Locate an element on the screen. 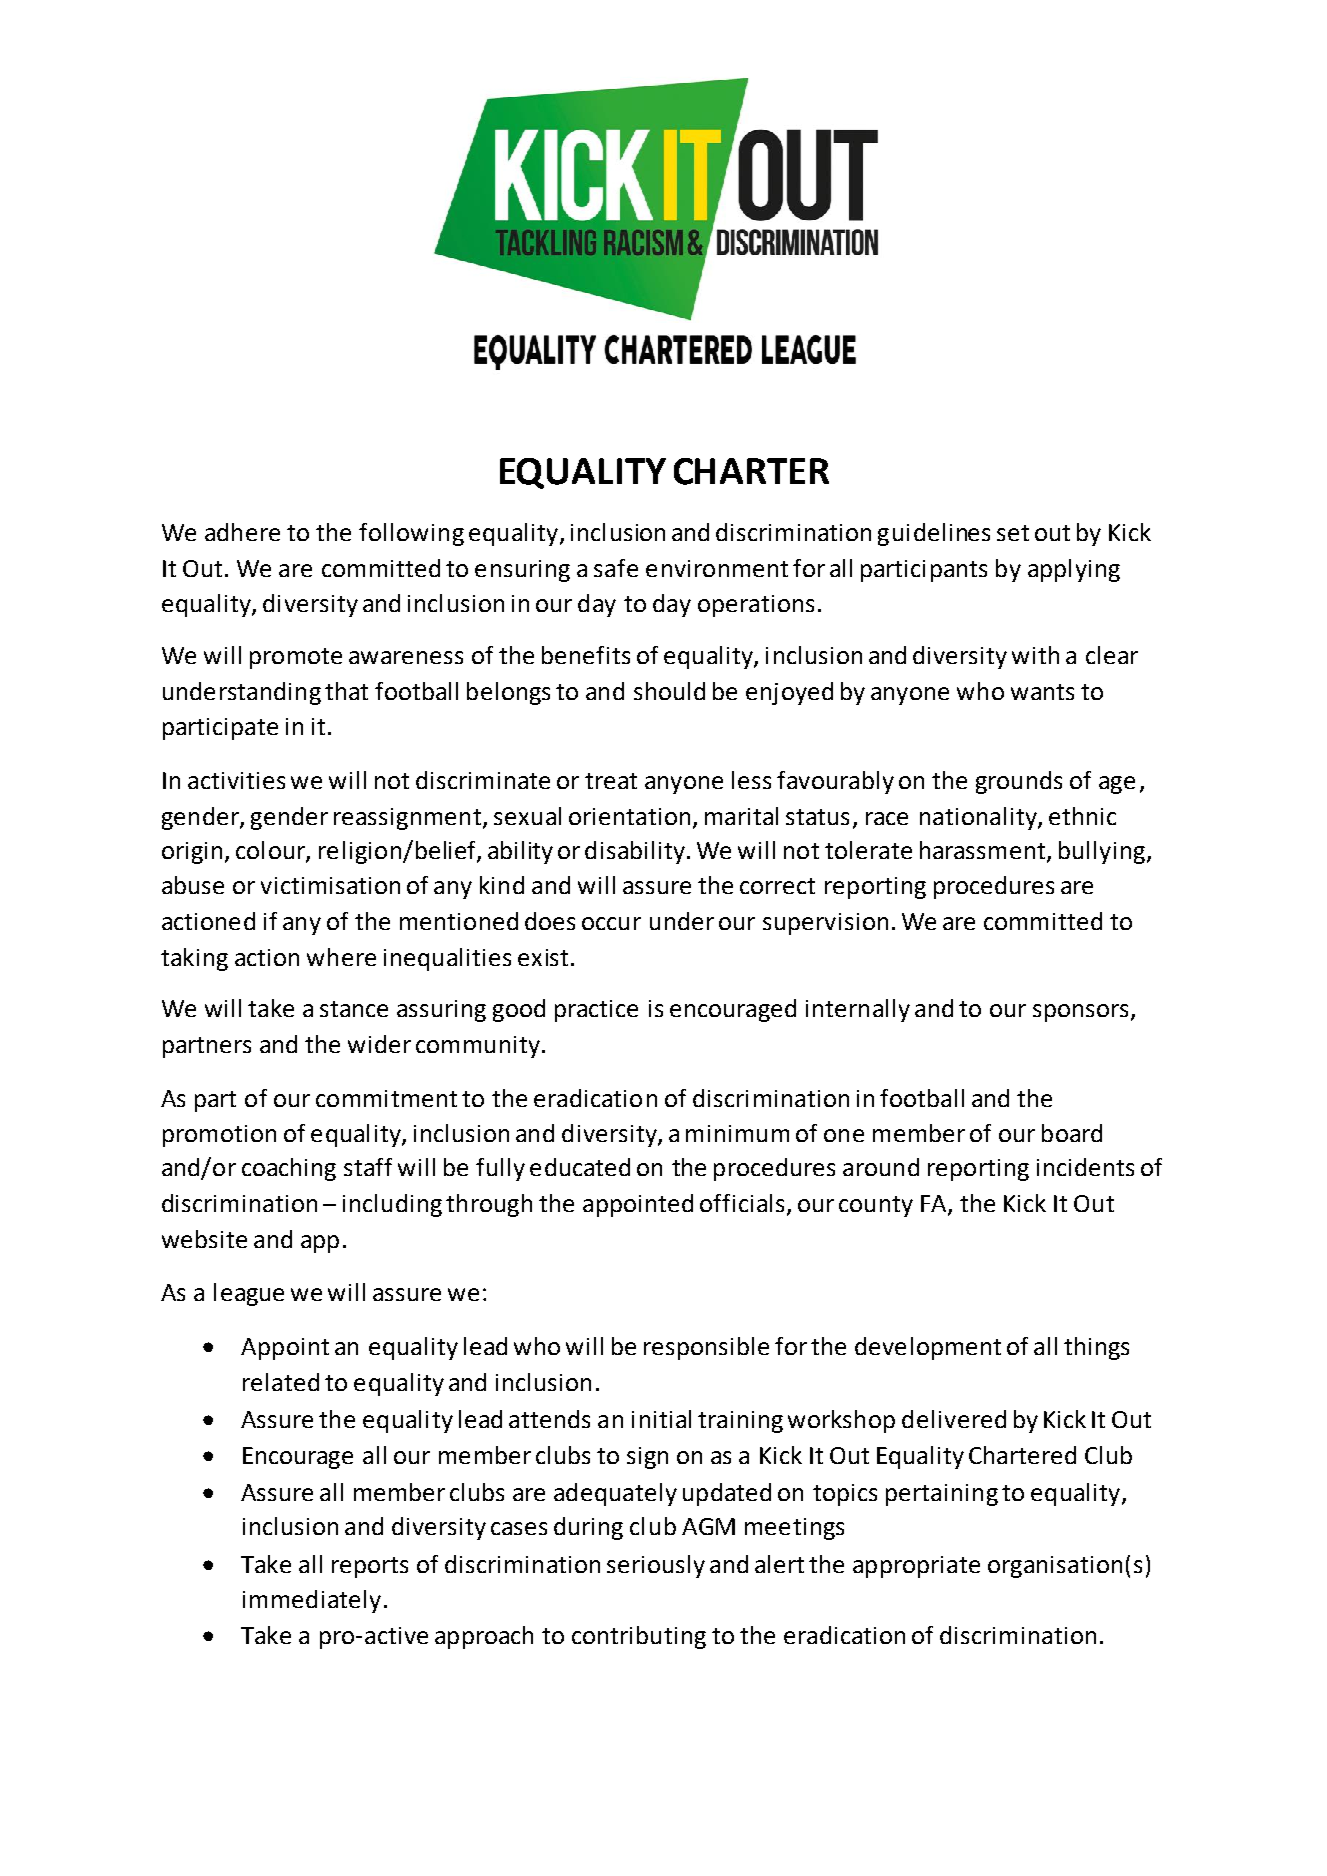 This screenshot has height=1876, width=1327. safe is located at coordinates (616, 568).
